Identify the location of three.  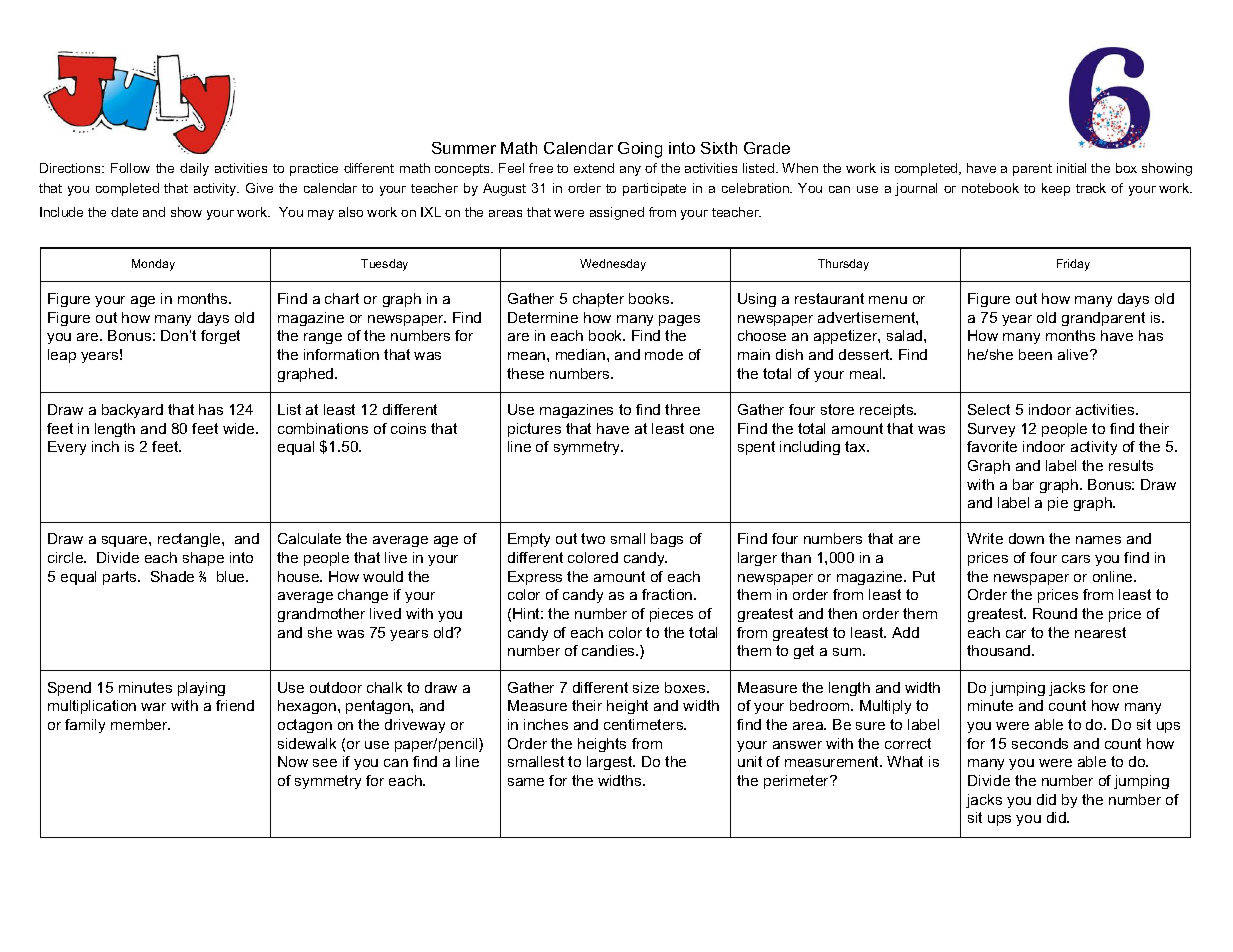
(682, 409).
